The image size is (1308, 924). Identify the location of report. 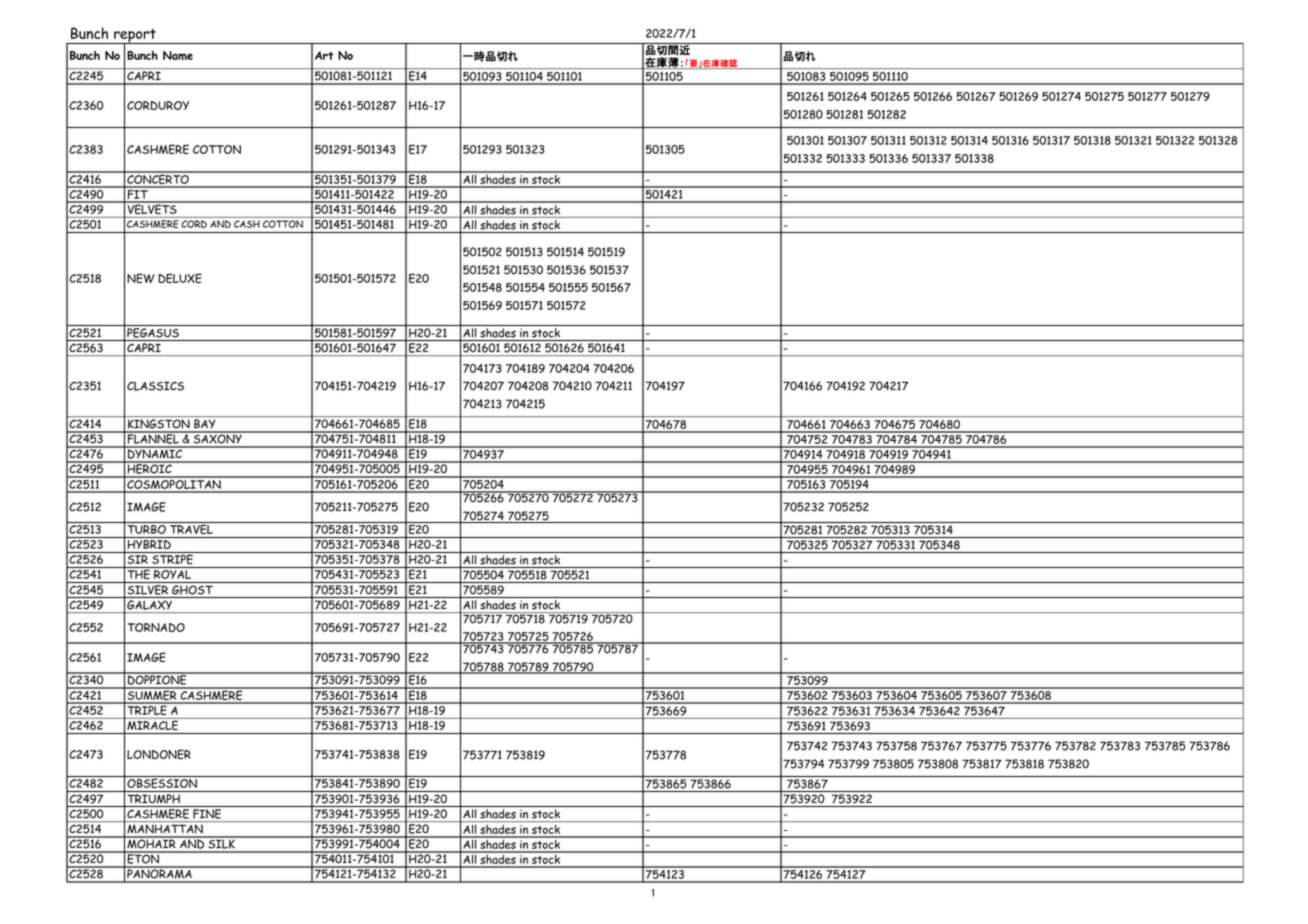
(135, 37).
